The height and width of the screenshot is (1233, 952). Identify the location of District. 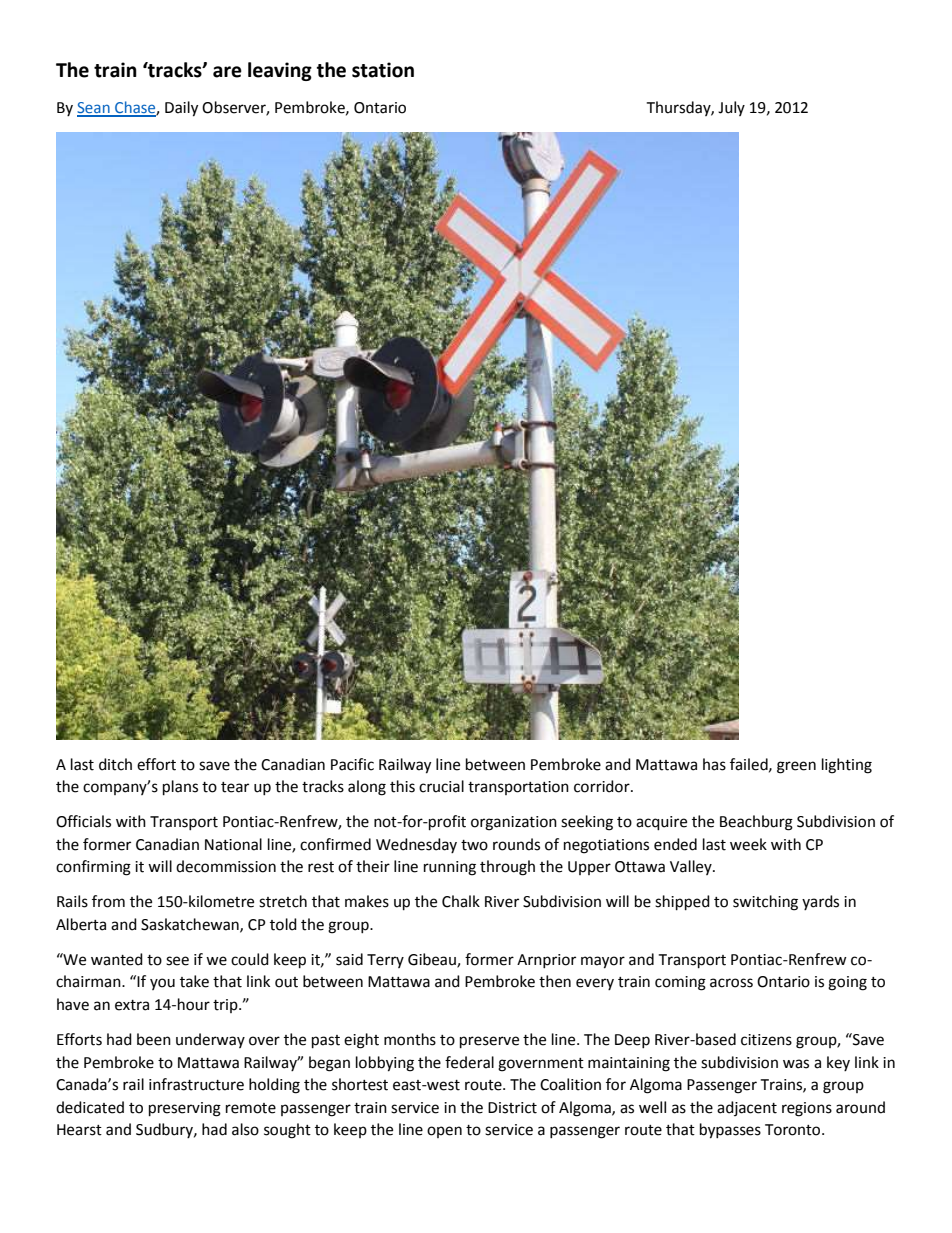
(512, 1108).
